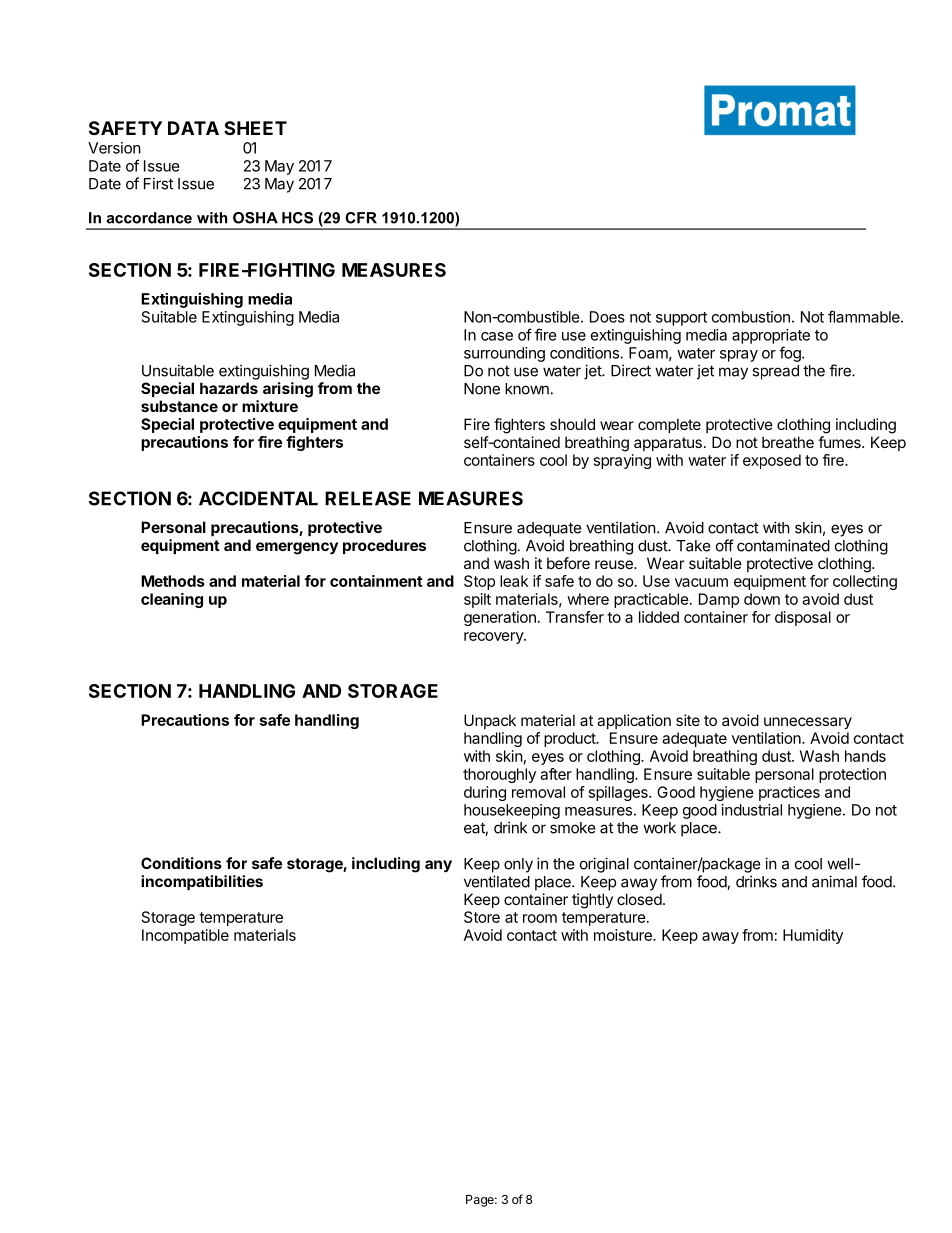  Describe the element at coordinates (751, 317) in the screenshot. I see `combustion` at that location.
